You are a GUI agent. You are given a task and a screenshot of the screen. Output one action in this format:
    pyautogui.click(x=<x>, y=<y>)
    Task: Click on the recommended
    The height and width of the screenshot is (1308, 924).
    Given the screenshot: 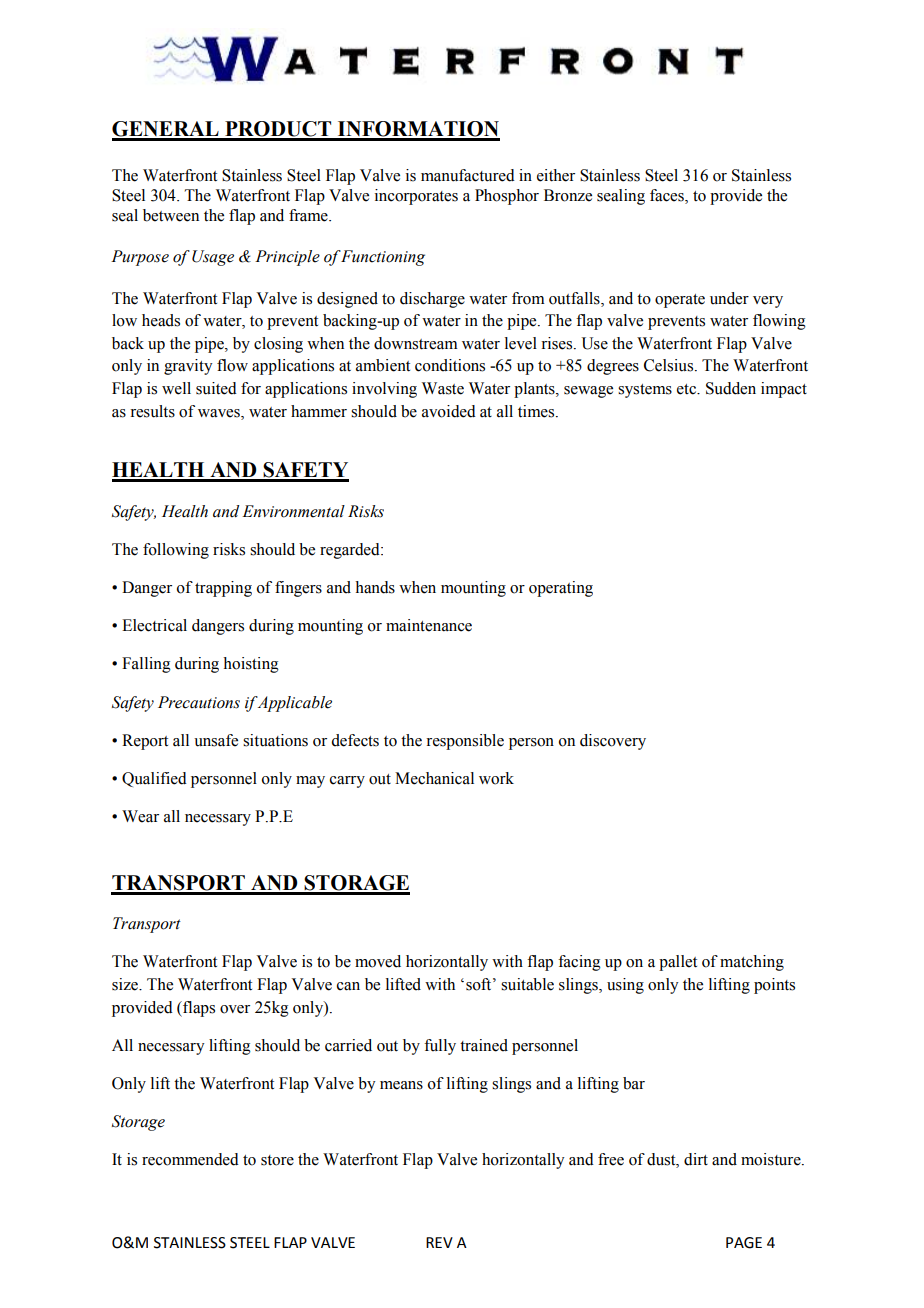 What is the action you would take?
    pyautogui.click(x=190, y=1159)
